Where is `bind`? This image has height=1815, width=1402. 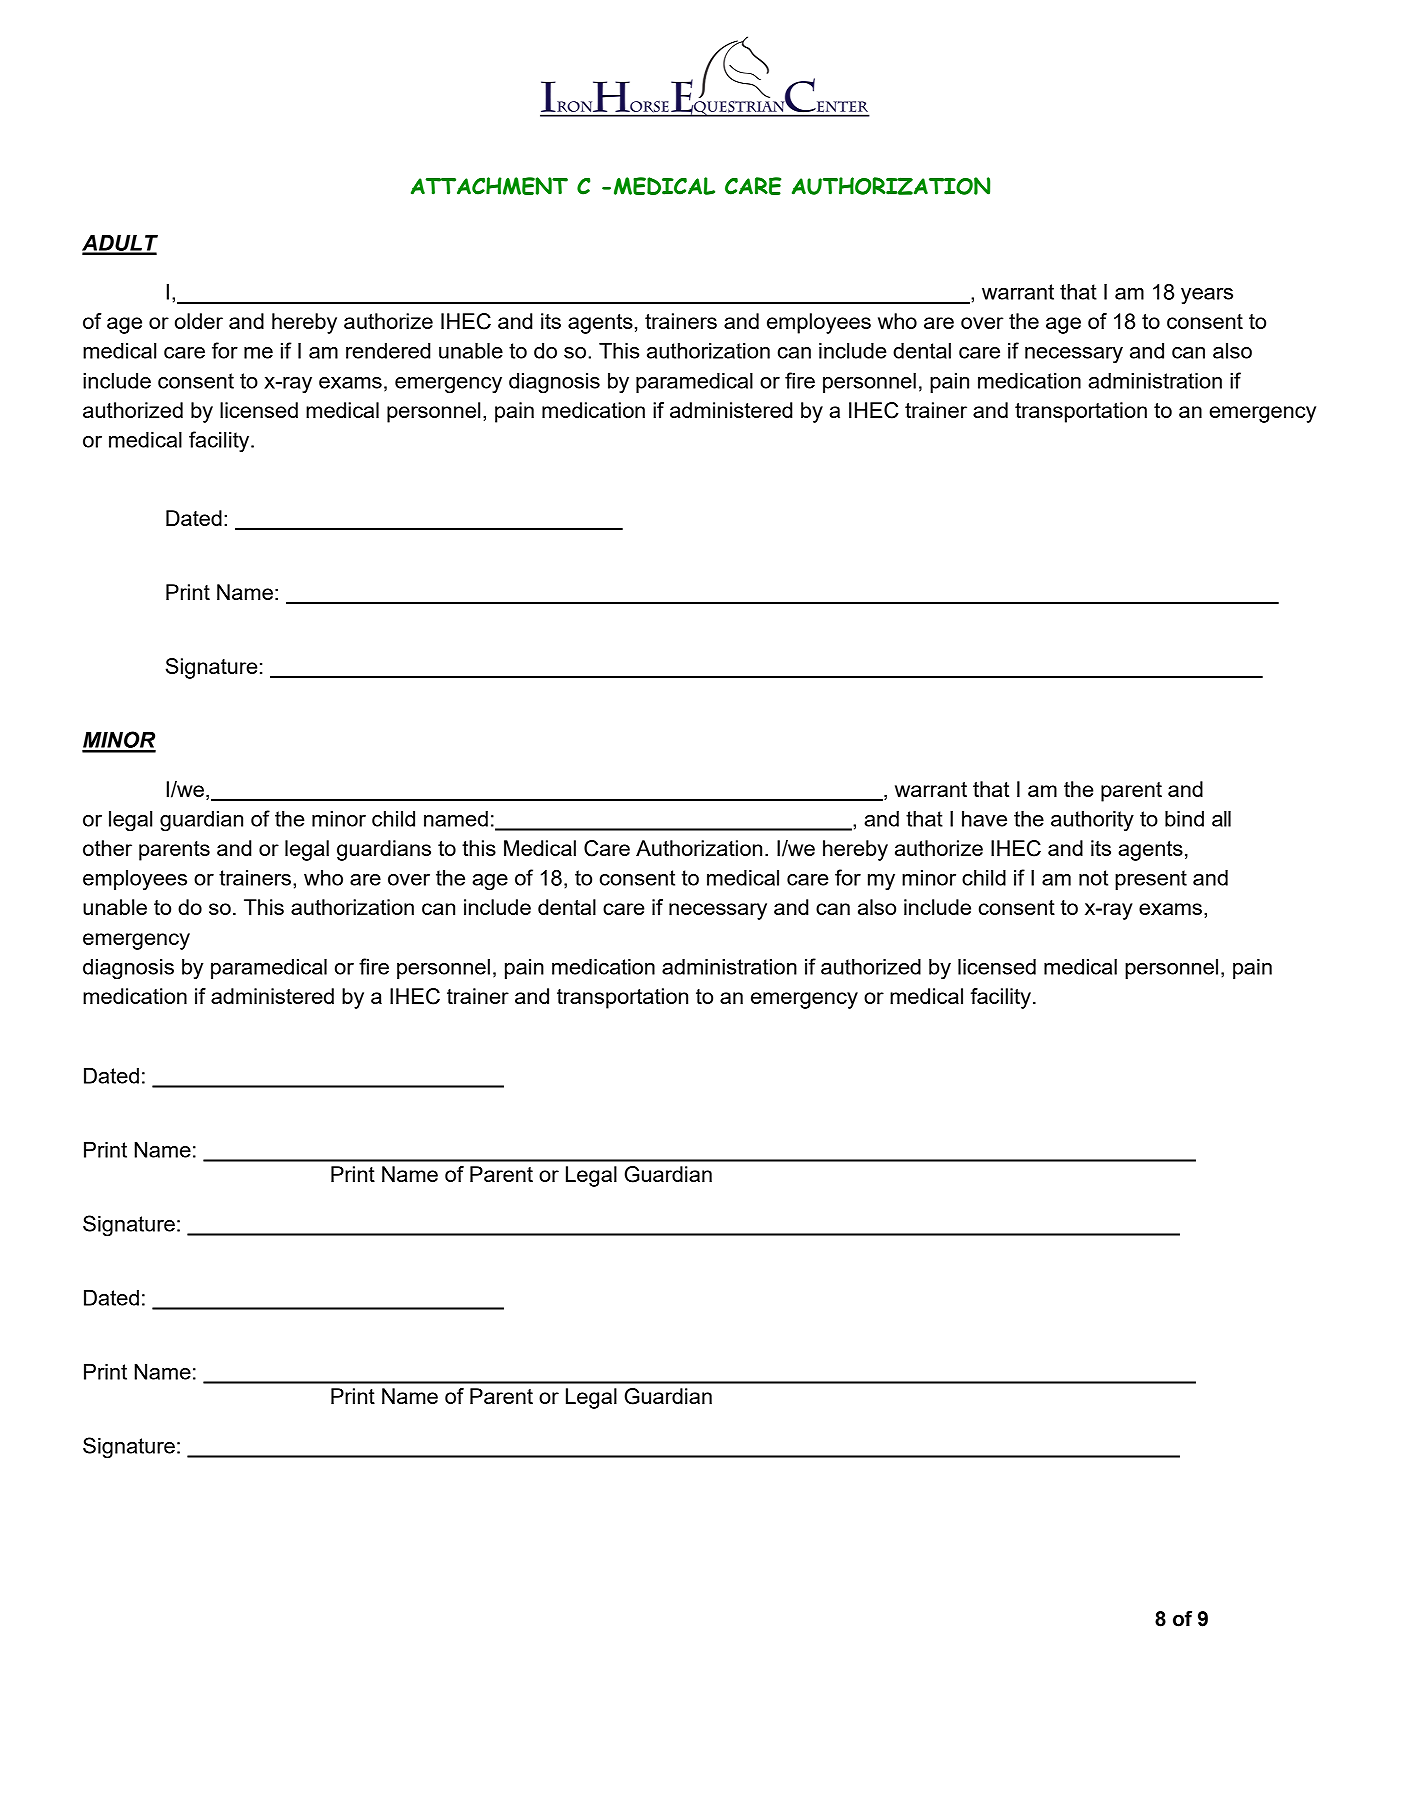 bind is located at coordinates (1184, 819).
